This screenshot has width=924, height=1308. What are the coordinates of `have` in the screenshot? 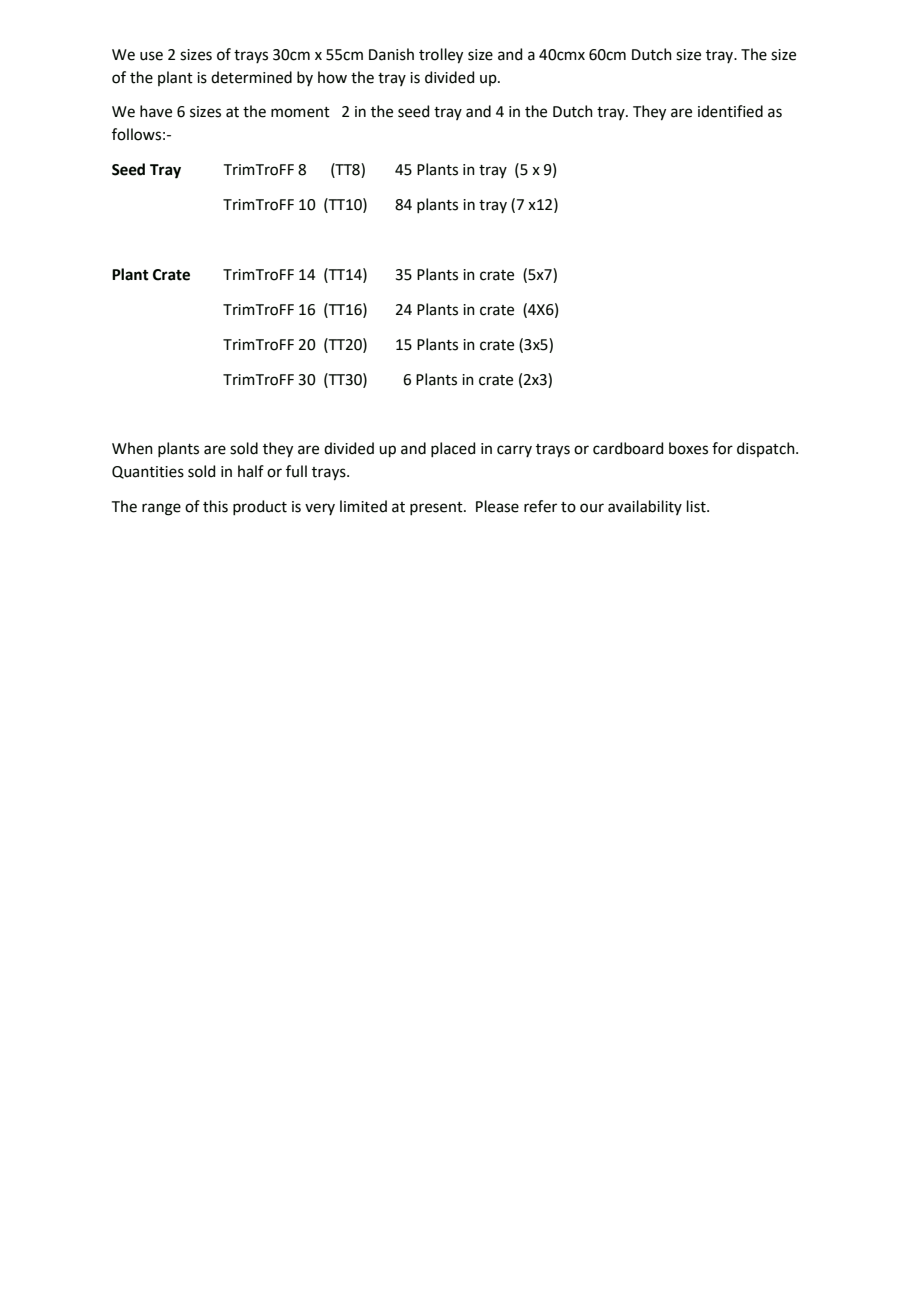 It's located at (156, 111).
